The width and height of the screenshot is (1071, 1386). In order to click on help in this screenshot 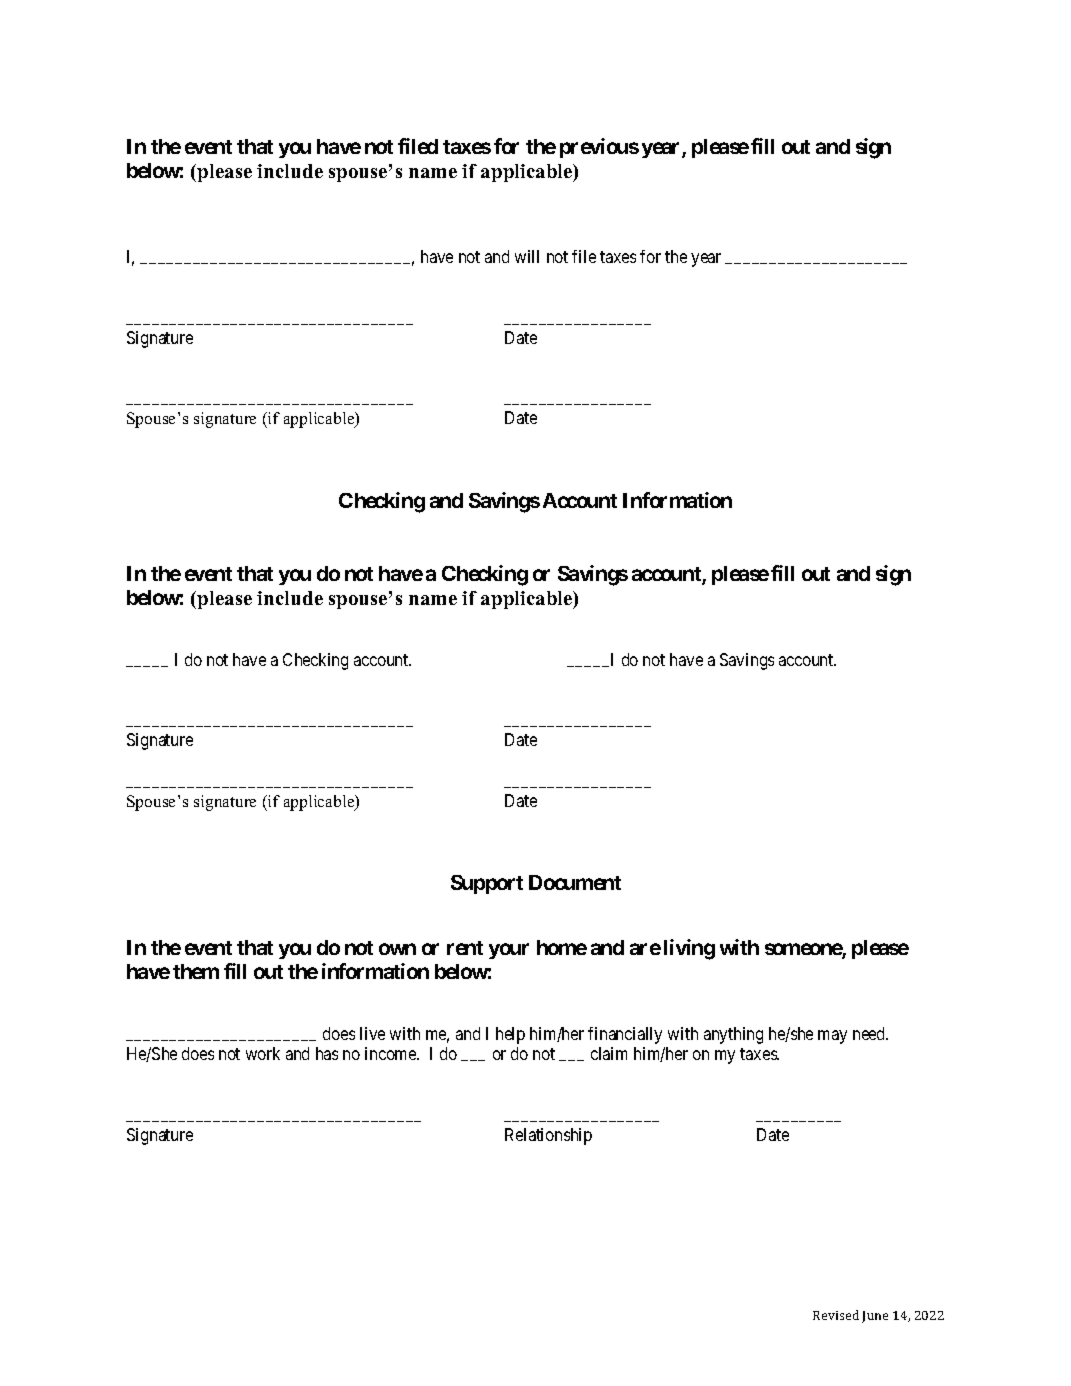, I will do `click(510, 1035)`.
